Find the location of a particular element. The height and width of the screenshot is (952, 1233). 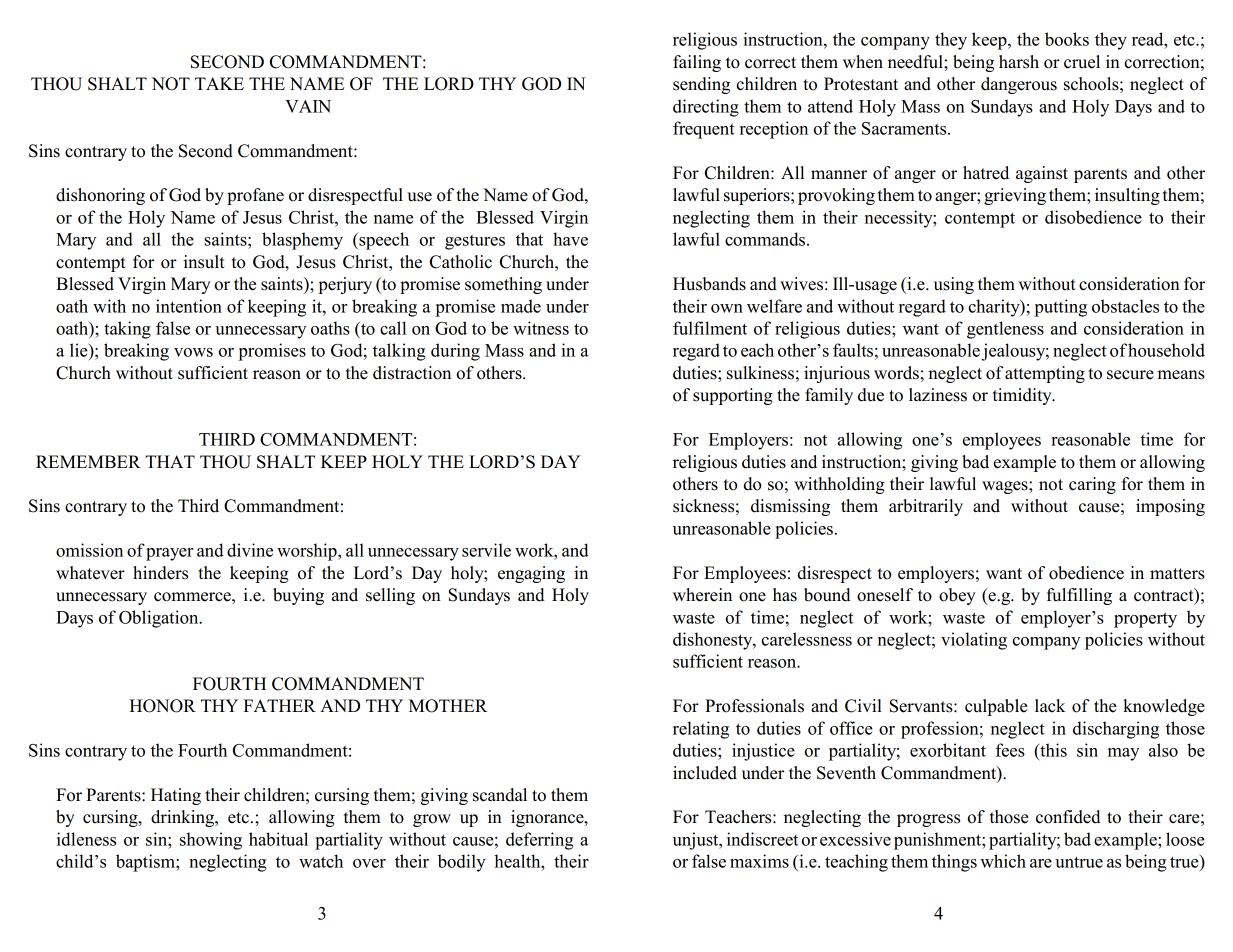

showing is located at coordinates (211, 841).
